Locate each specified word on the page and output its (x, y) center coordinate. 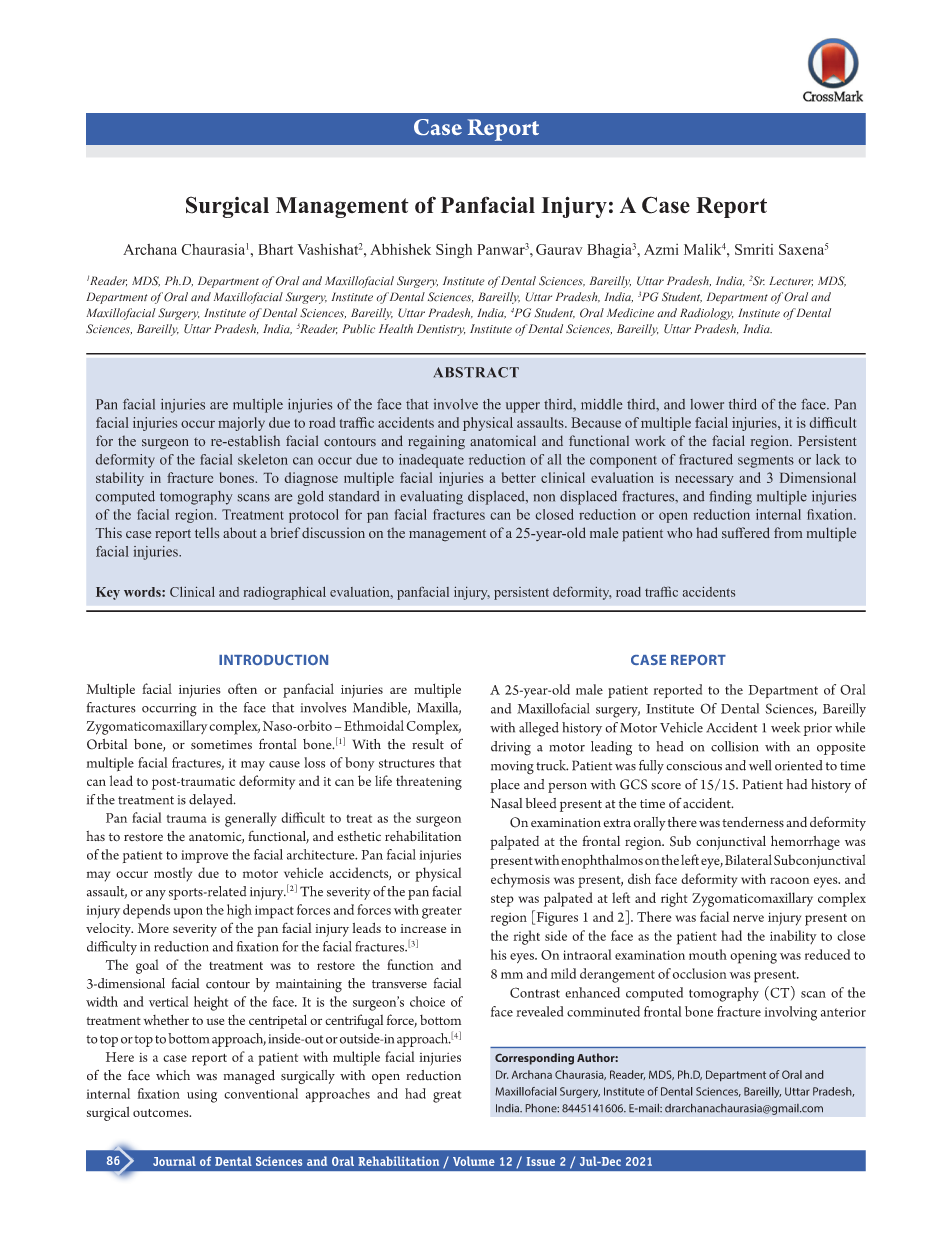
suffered (746, 532)
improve (204, 856)
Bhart (275, 249)
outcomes (162, 1113)
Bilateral (748, 859)
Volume (474, 1161)
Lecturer (791, 281)
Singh (454, 251)
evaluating (431, 498)
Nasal (506, 803)
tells (207, 532)
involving (790, 1013)
